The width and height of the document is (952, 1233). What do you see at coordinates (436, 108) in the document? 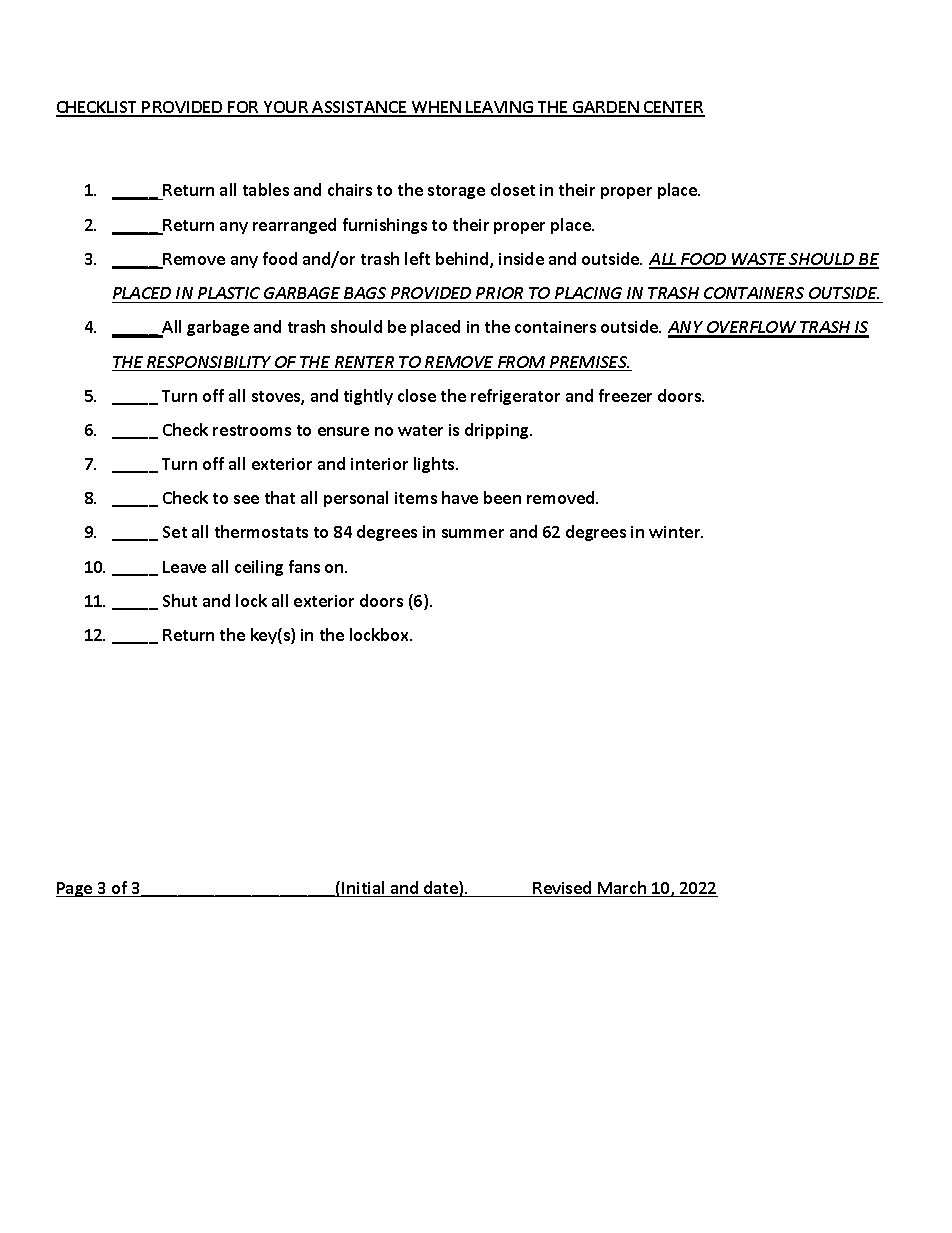
I see `WHEN` at bounding box center [436, 108].
